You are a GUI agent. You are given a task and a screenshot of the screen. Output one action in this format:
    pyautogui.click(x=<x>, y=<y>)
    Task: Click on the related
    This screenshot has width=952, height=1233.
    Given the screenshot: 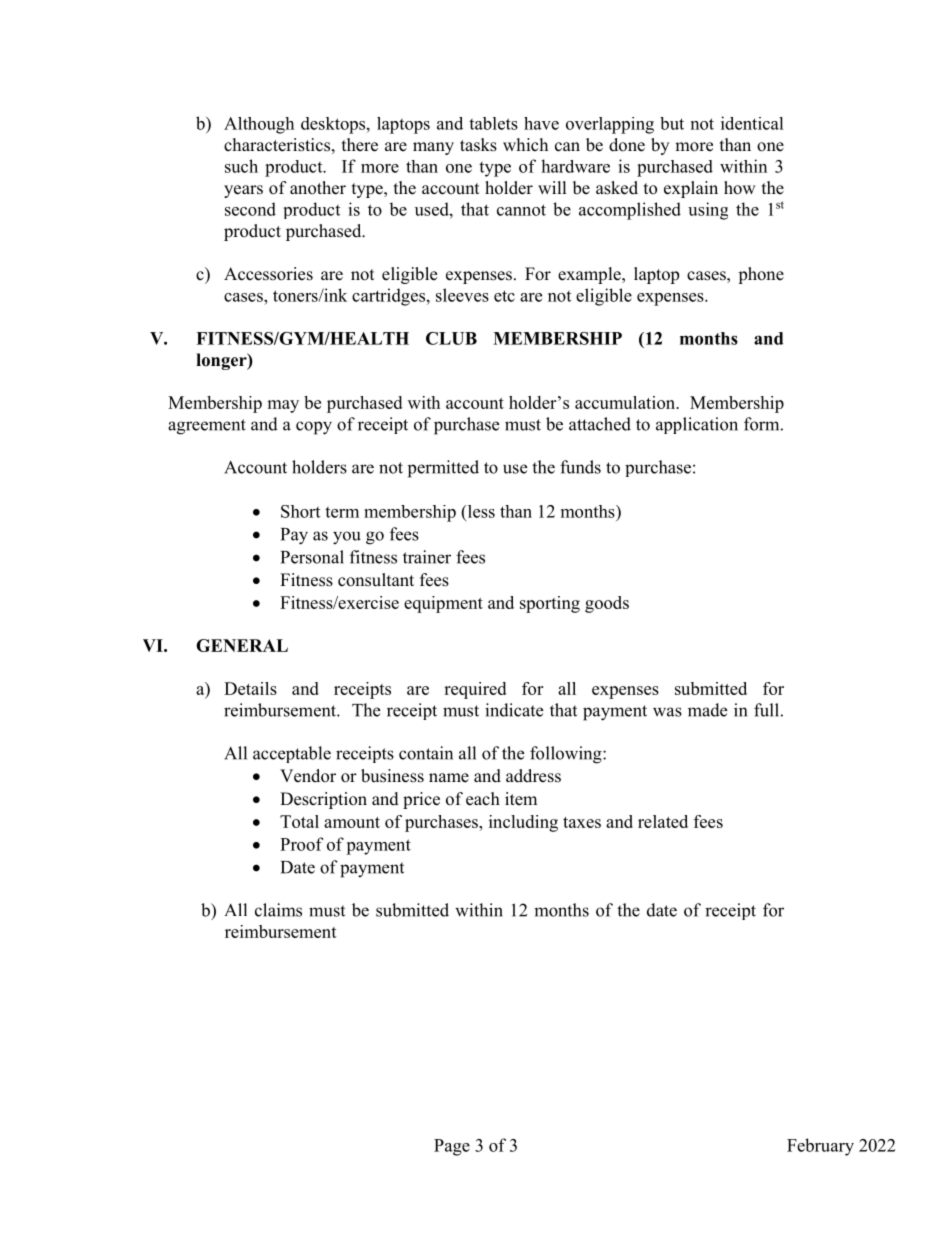 What is the action you would take?
    pyautogui.click(x=663, y=821)
